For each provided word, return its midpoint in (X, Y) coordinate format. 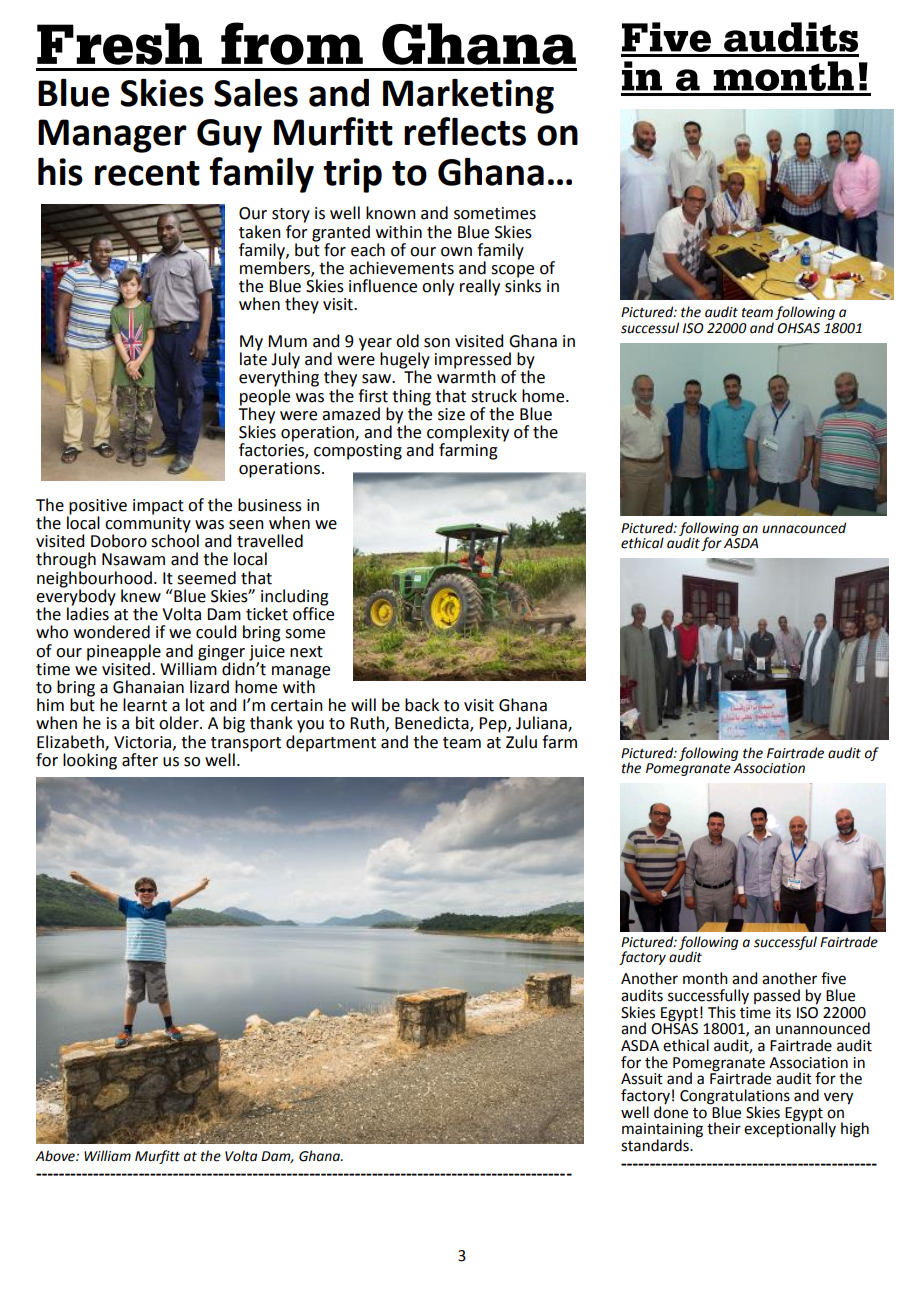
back (422, 705)
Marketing (468, 96)
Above (56, 1156)
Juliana (542, 724)
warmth (466, 376)
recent (147, 173)
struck (494, 396)
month (705, 978)
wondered (112, 632)
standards (656, 1145)
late (253, 358)
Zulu (521, 742)
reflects (465, 131)
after (140, 760)
